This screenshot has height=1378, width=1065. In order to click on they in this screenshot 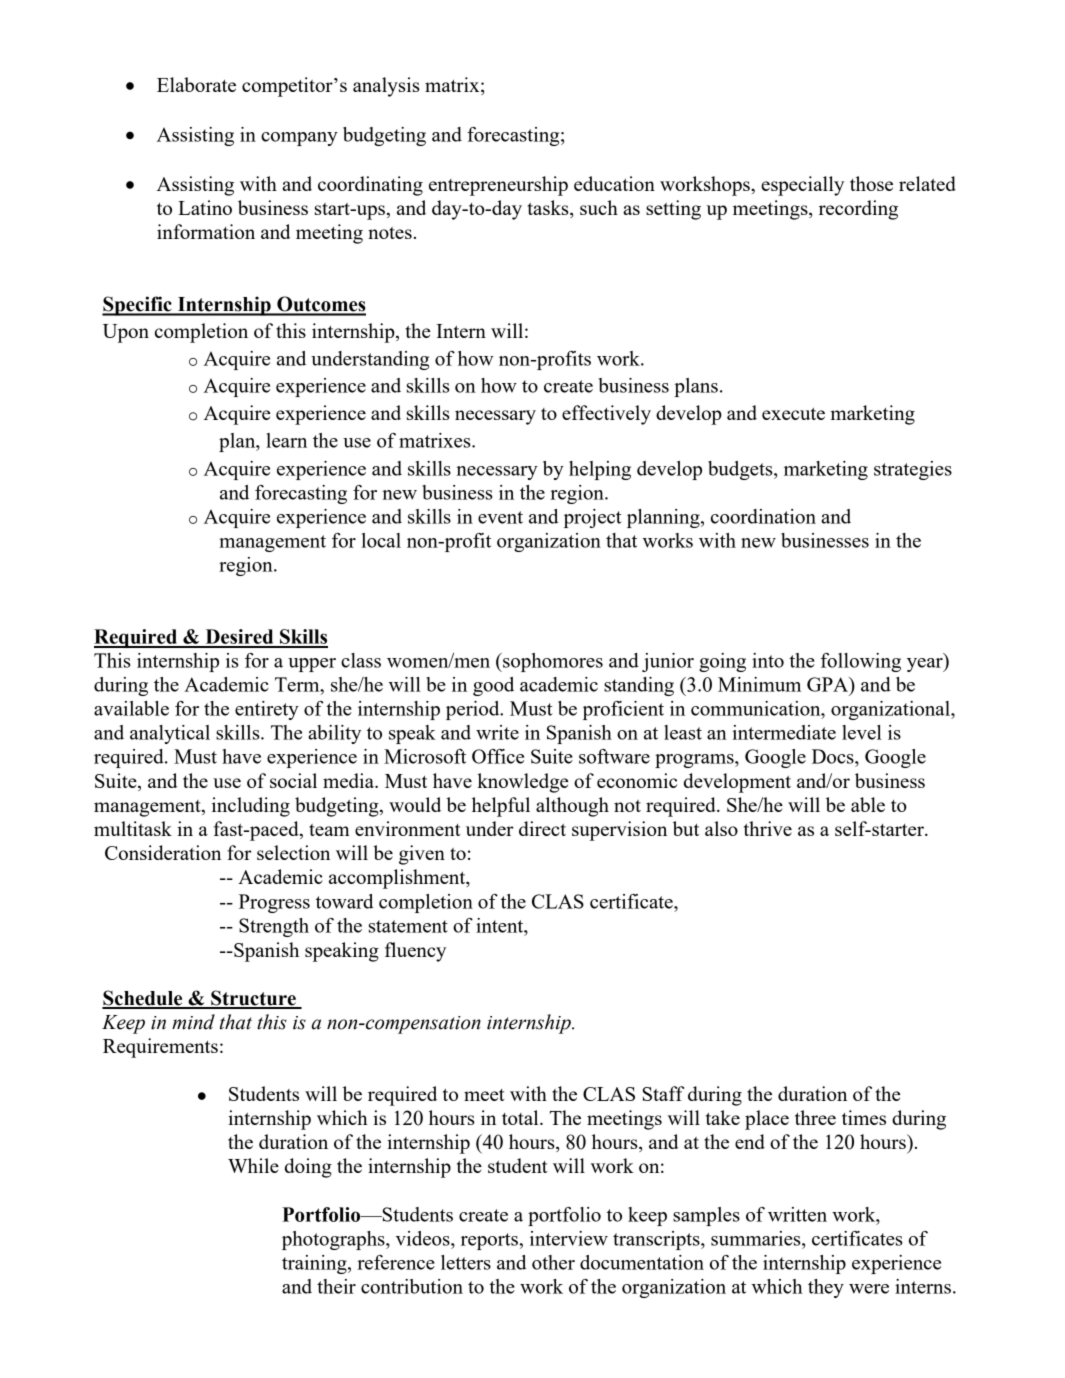, I will do `click(826, 1288)`.
